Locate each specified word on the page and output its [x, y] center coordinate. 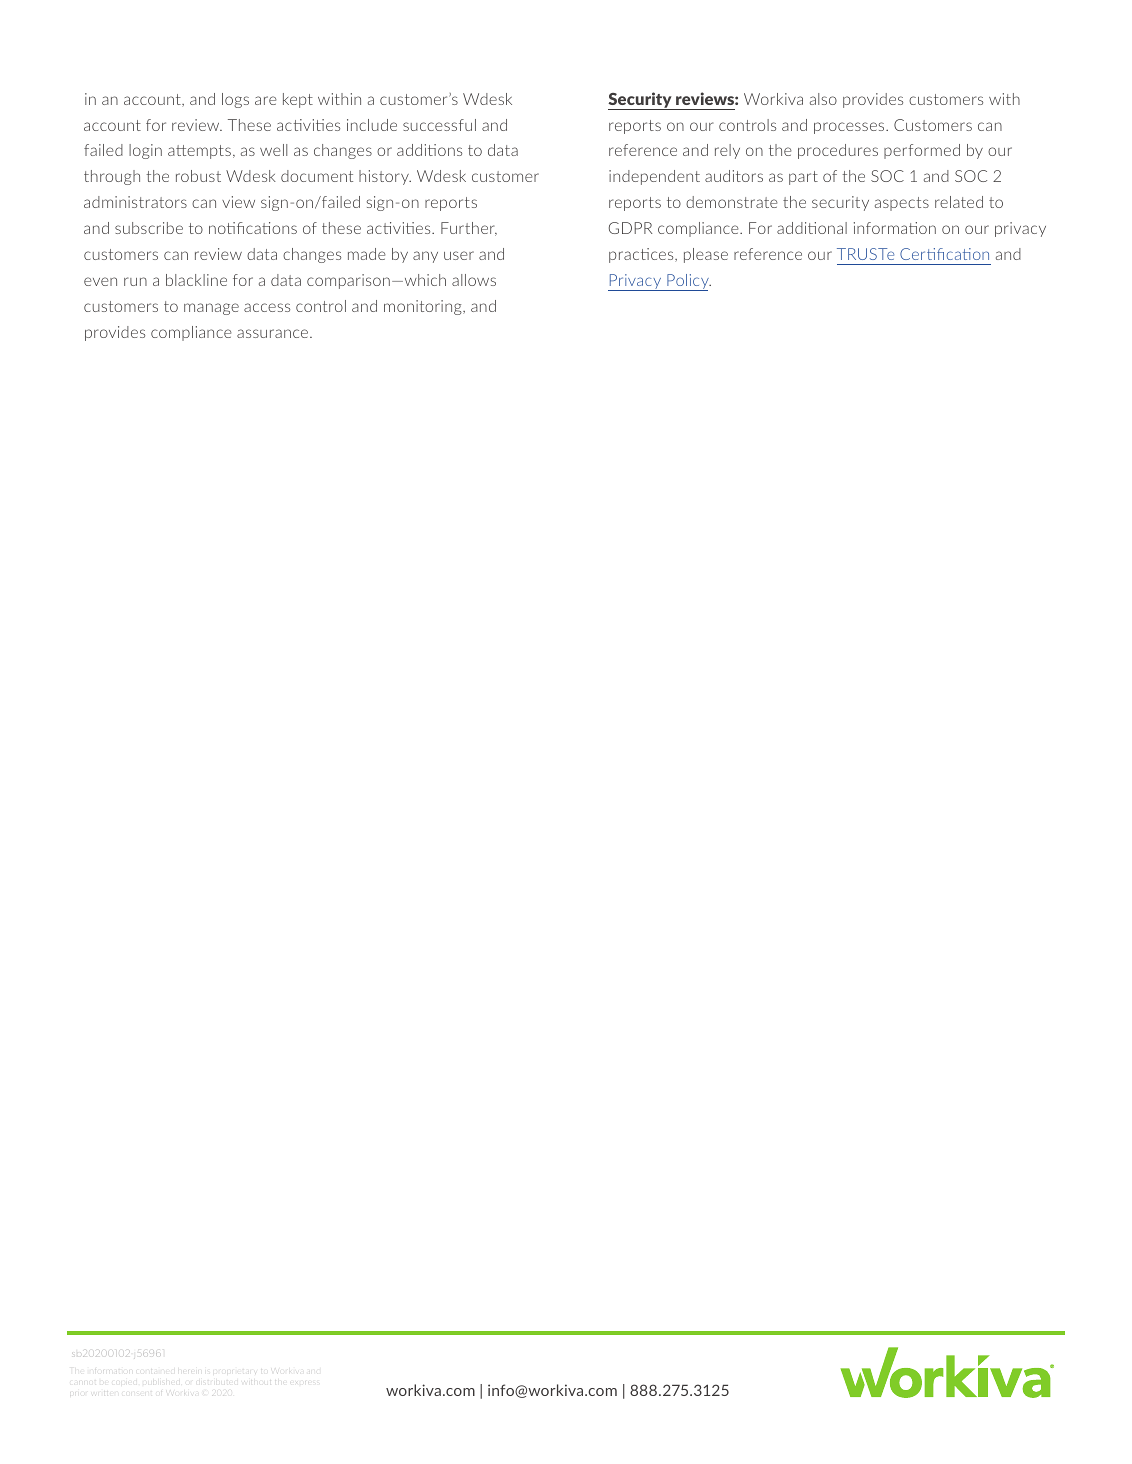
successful [439, 125]
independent [654, 177]
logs [235, 100]
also [823, 99]
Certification [944, 254]
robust [198, 176]
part [803, 178]
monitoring [424, 307]
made [367, 254]
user [459, 255]
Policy [688, 282]
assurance [274, 333]
